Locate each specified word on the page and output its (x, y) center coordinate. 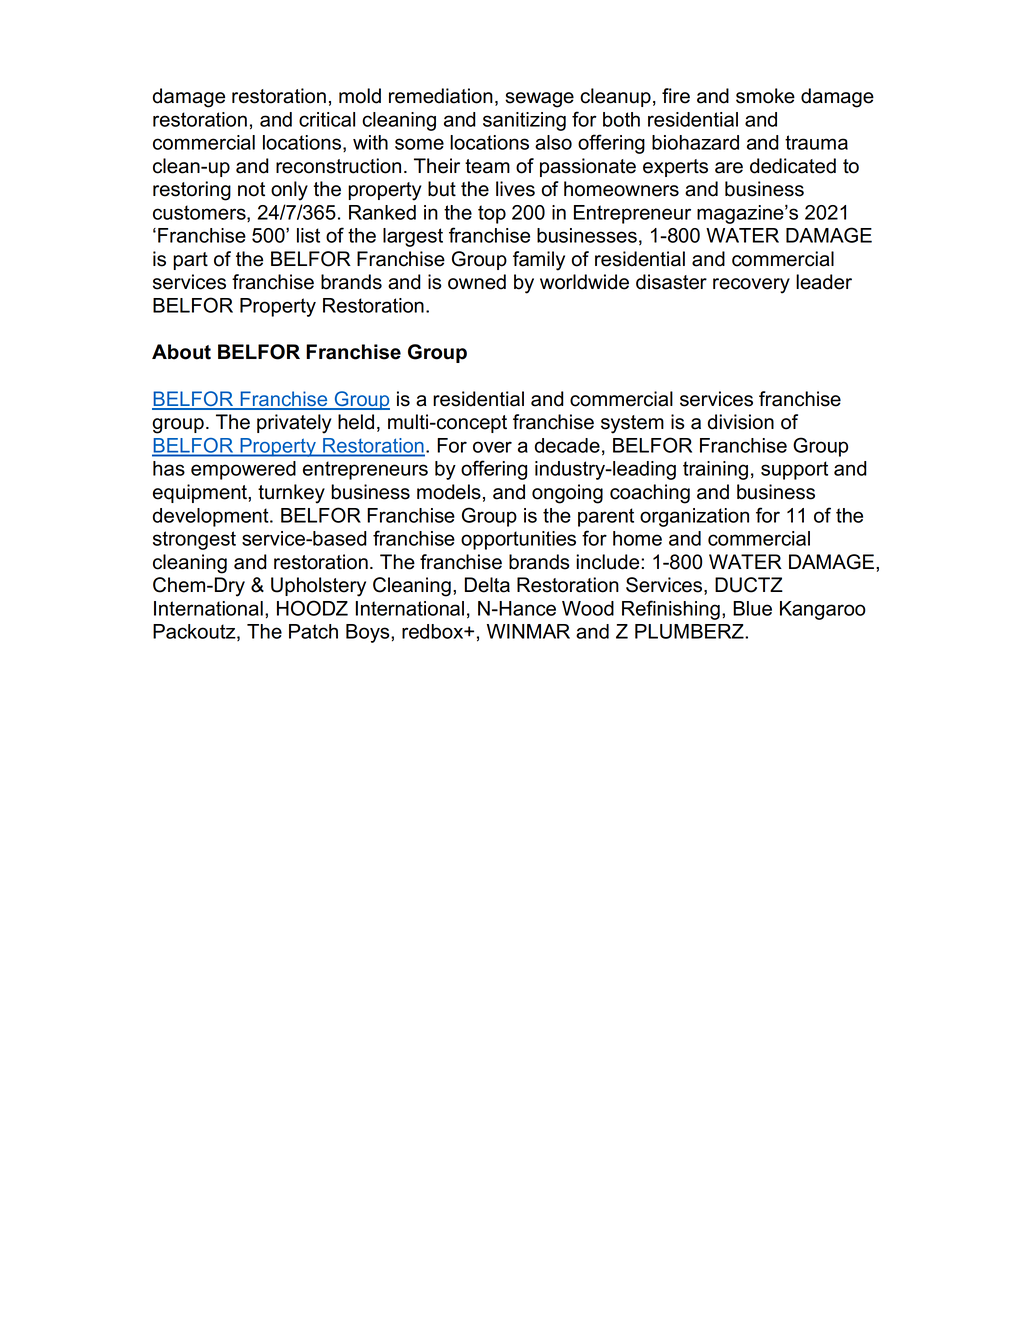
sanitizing (524, 121)
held (356, 422)
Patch (313, 631)
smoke (765, 96)
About (181, 352)
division (741, 422)
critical (327, 119)
